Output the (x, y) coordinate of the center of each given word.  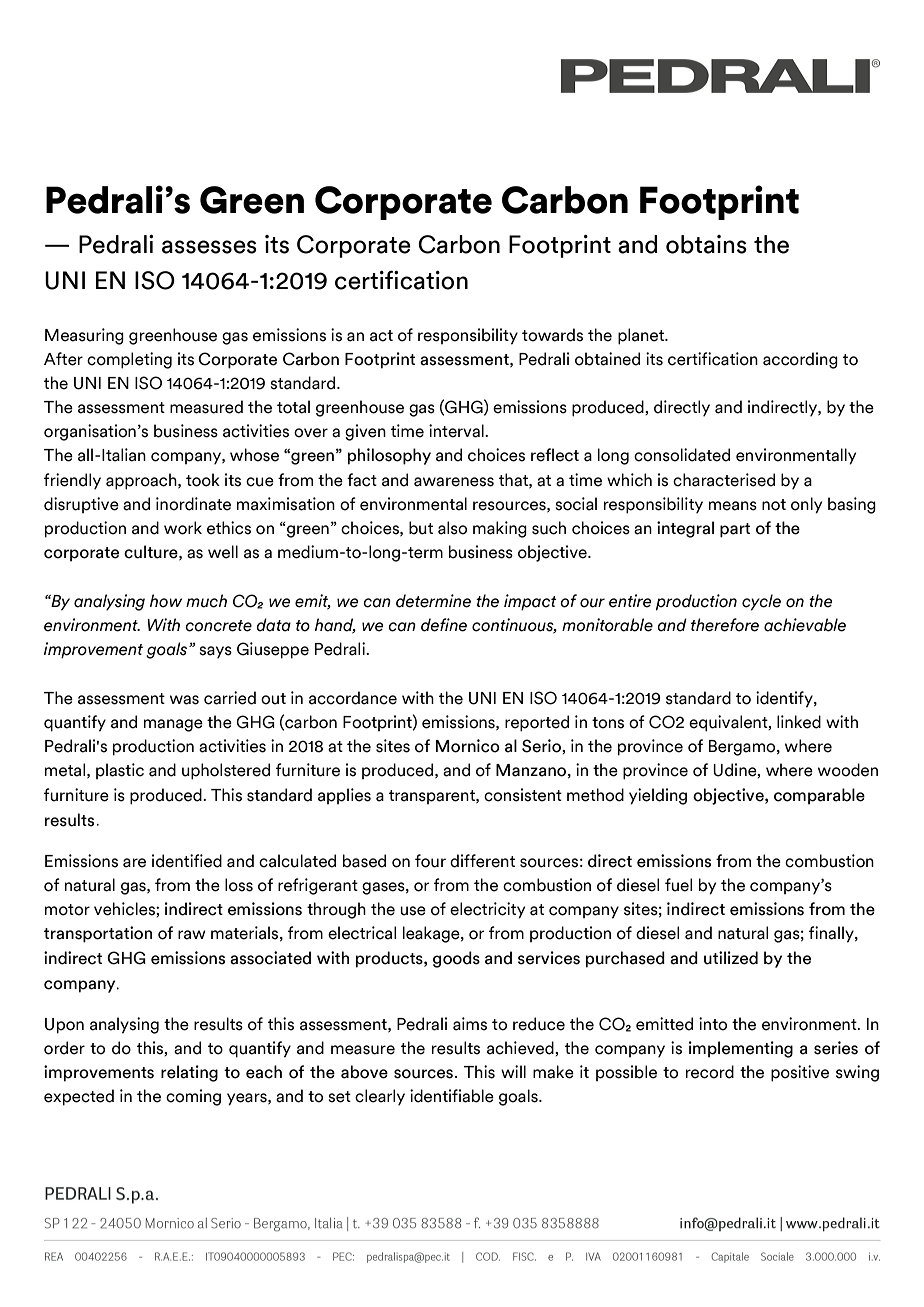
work (183, 528)
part (735, 530)
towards (552, 335)
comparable (819, 796)
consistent (523, 795)
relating (189, 1073)
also (452, 528)
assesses (209, 247)
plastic (120, 771)
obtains (706, 244)
